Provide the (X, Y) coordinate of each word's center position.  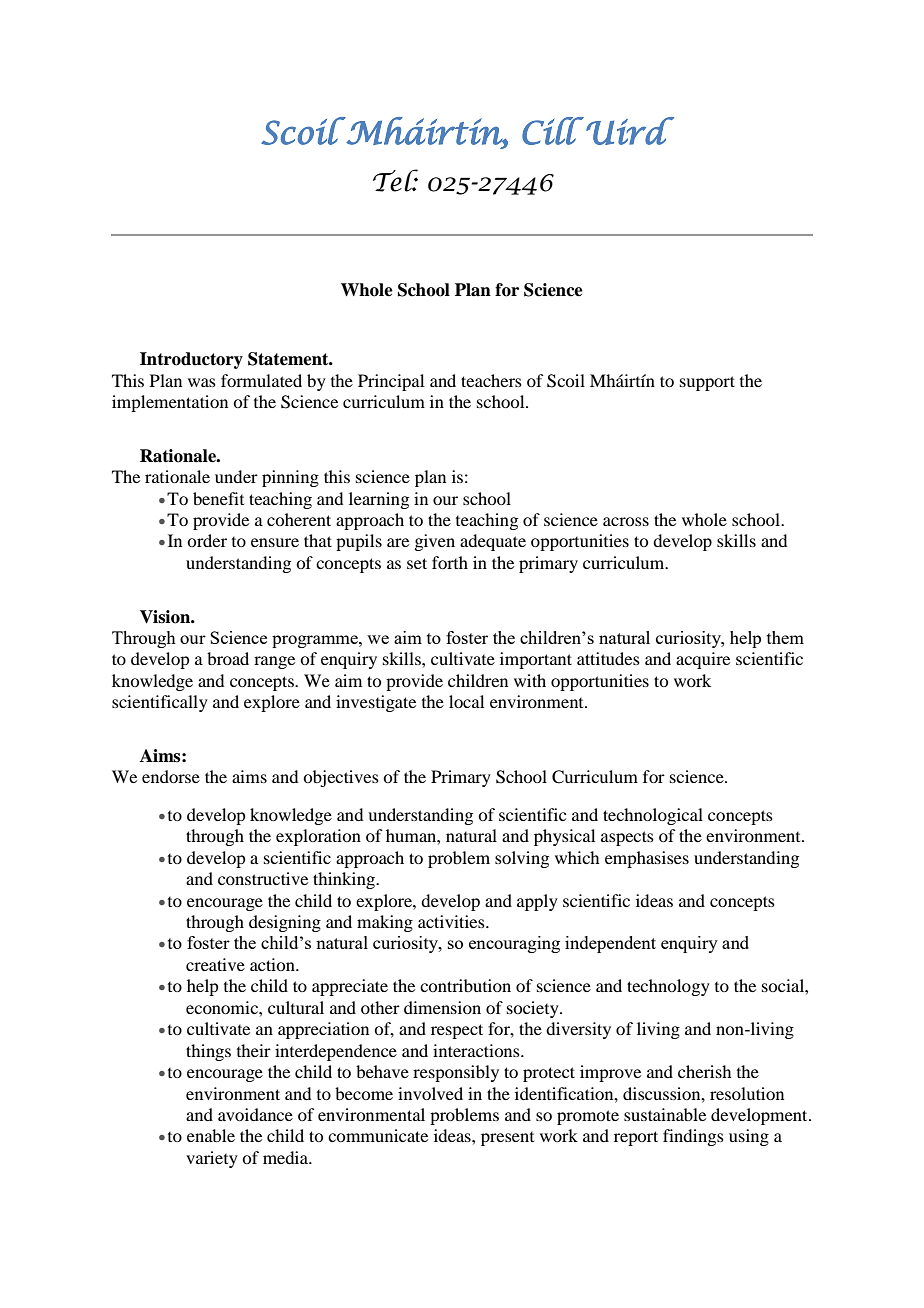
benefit (218, 498)
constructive (263, 878)
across (626, 521)
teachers (491, 380)
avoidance (255, 1114)
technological (653, 816)
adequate (493, 542)
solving (522, 859)
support (707, 383)
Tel (395, 180)
